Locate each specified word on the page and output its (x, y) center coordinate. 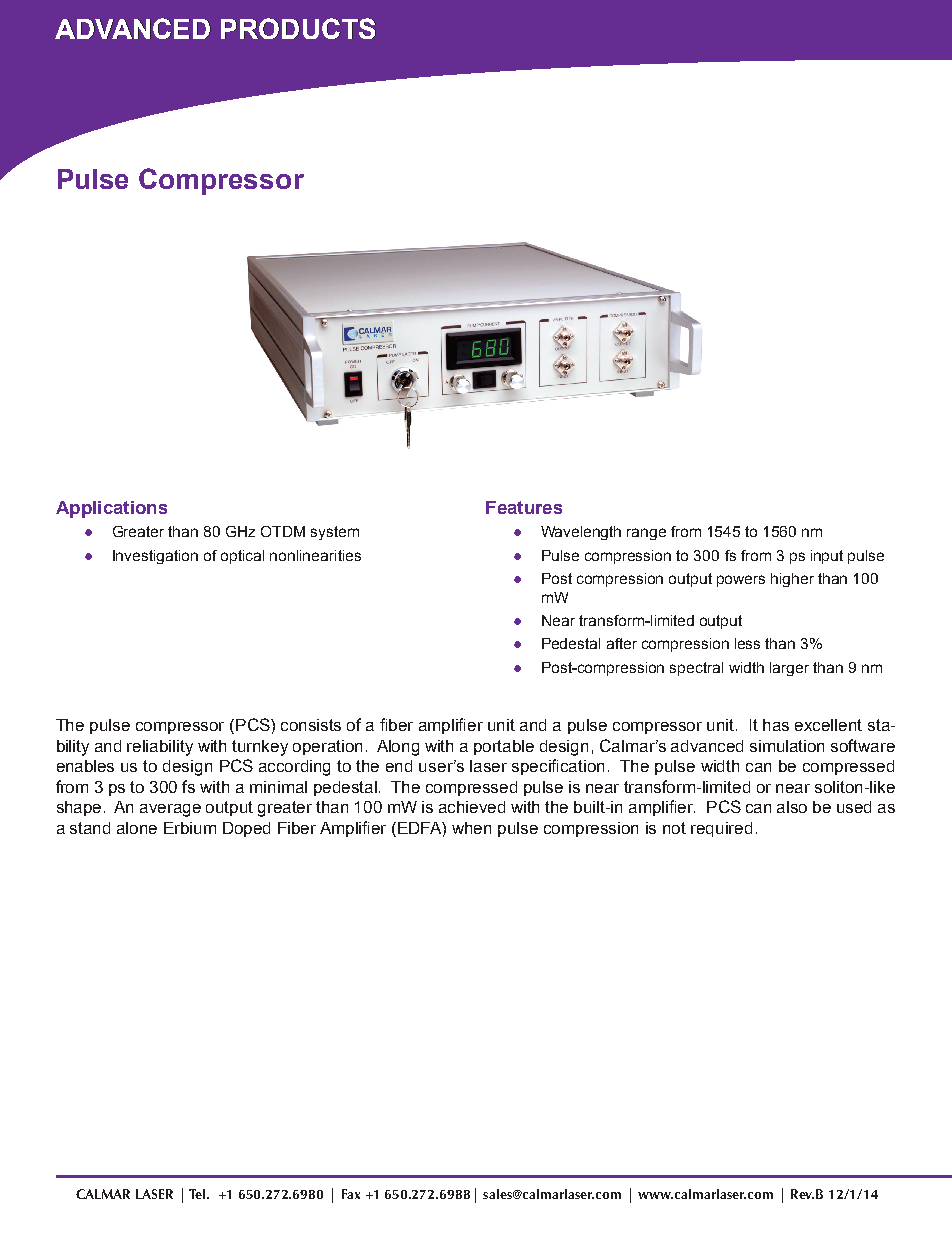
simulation (787, 746)
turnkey (260, 748)
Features (524, 507)
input (827, 557)
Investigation (155, 557)
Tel (199, 1194)
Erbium (190, 828)
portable (504, 747)
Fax (351, 1194)
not (674, 828)
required (721, 829)
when (471, 828)
